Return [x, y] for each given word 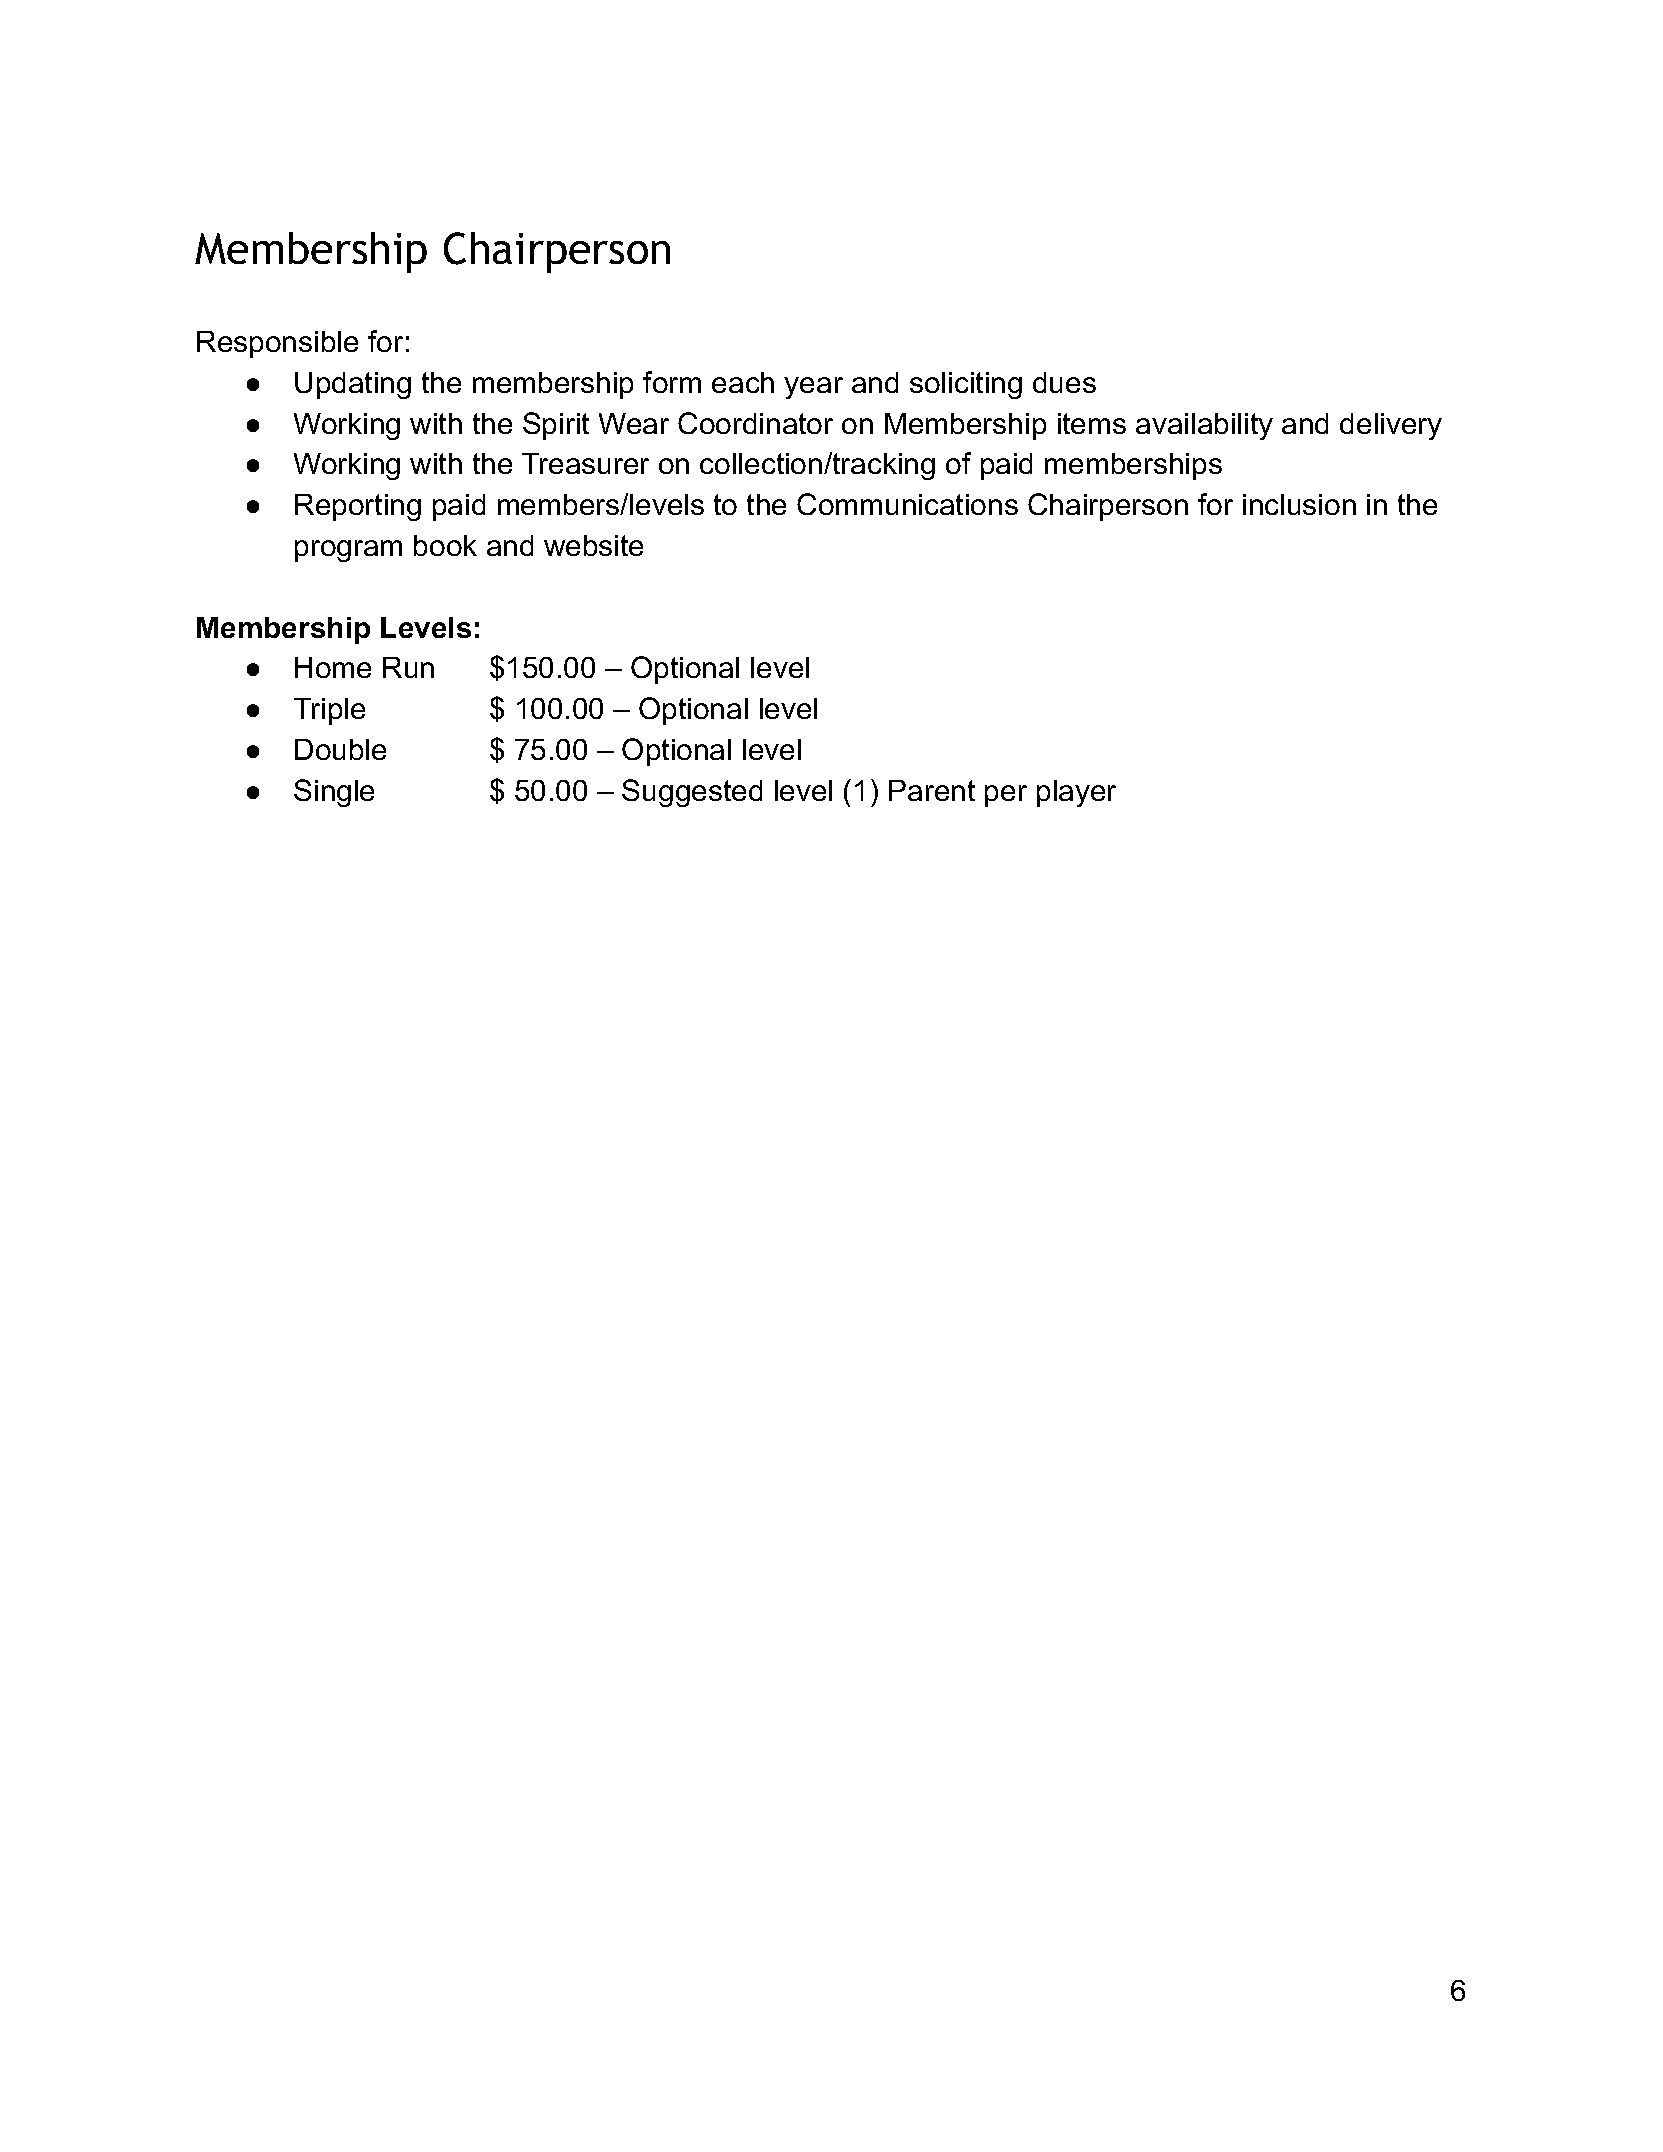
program [348, 551]
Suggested [692, 793]
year [813, 388]
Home [333, 667]
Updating [353, 385]
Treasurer [585, 463]
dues [1064, 382]
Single [334, 793]
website [593, 545]
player [1076, 793]
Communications [907, 504]
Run [408, 667]
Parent [932, 790]
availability [1204, 426]
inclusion [1299, 504]
